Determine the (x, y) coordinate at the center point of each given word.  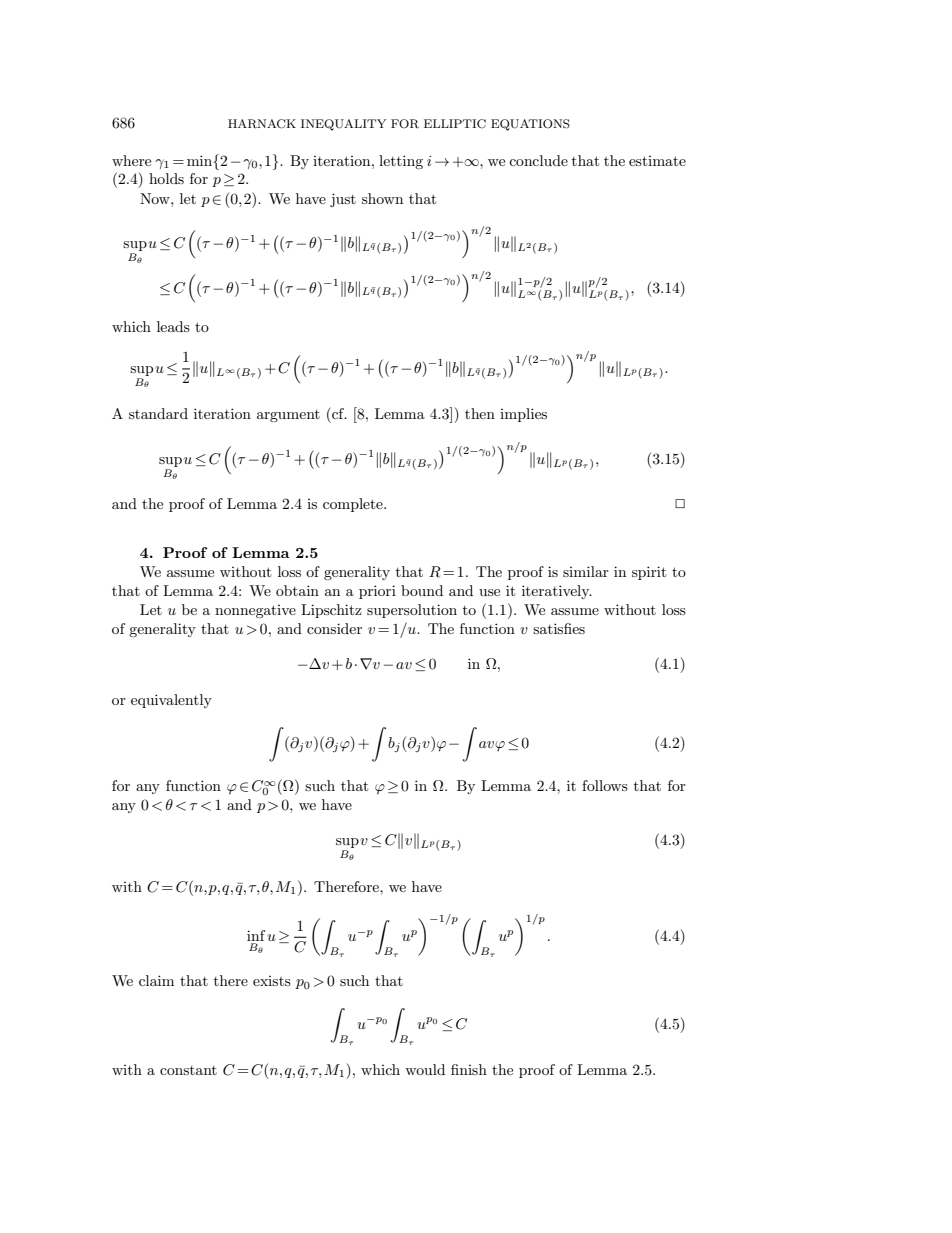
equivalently (171, 701)
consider (334, 628)
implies (523, 415)
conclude (538, 160)
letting (401, 162)
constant (188, 1070)
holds (166, 178)
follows (605, 785)
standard (158, 413)
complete (354, 505)
